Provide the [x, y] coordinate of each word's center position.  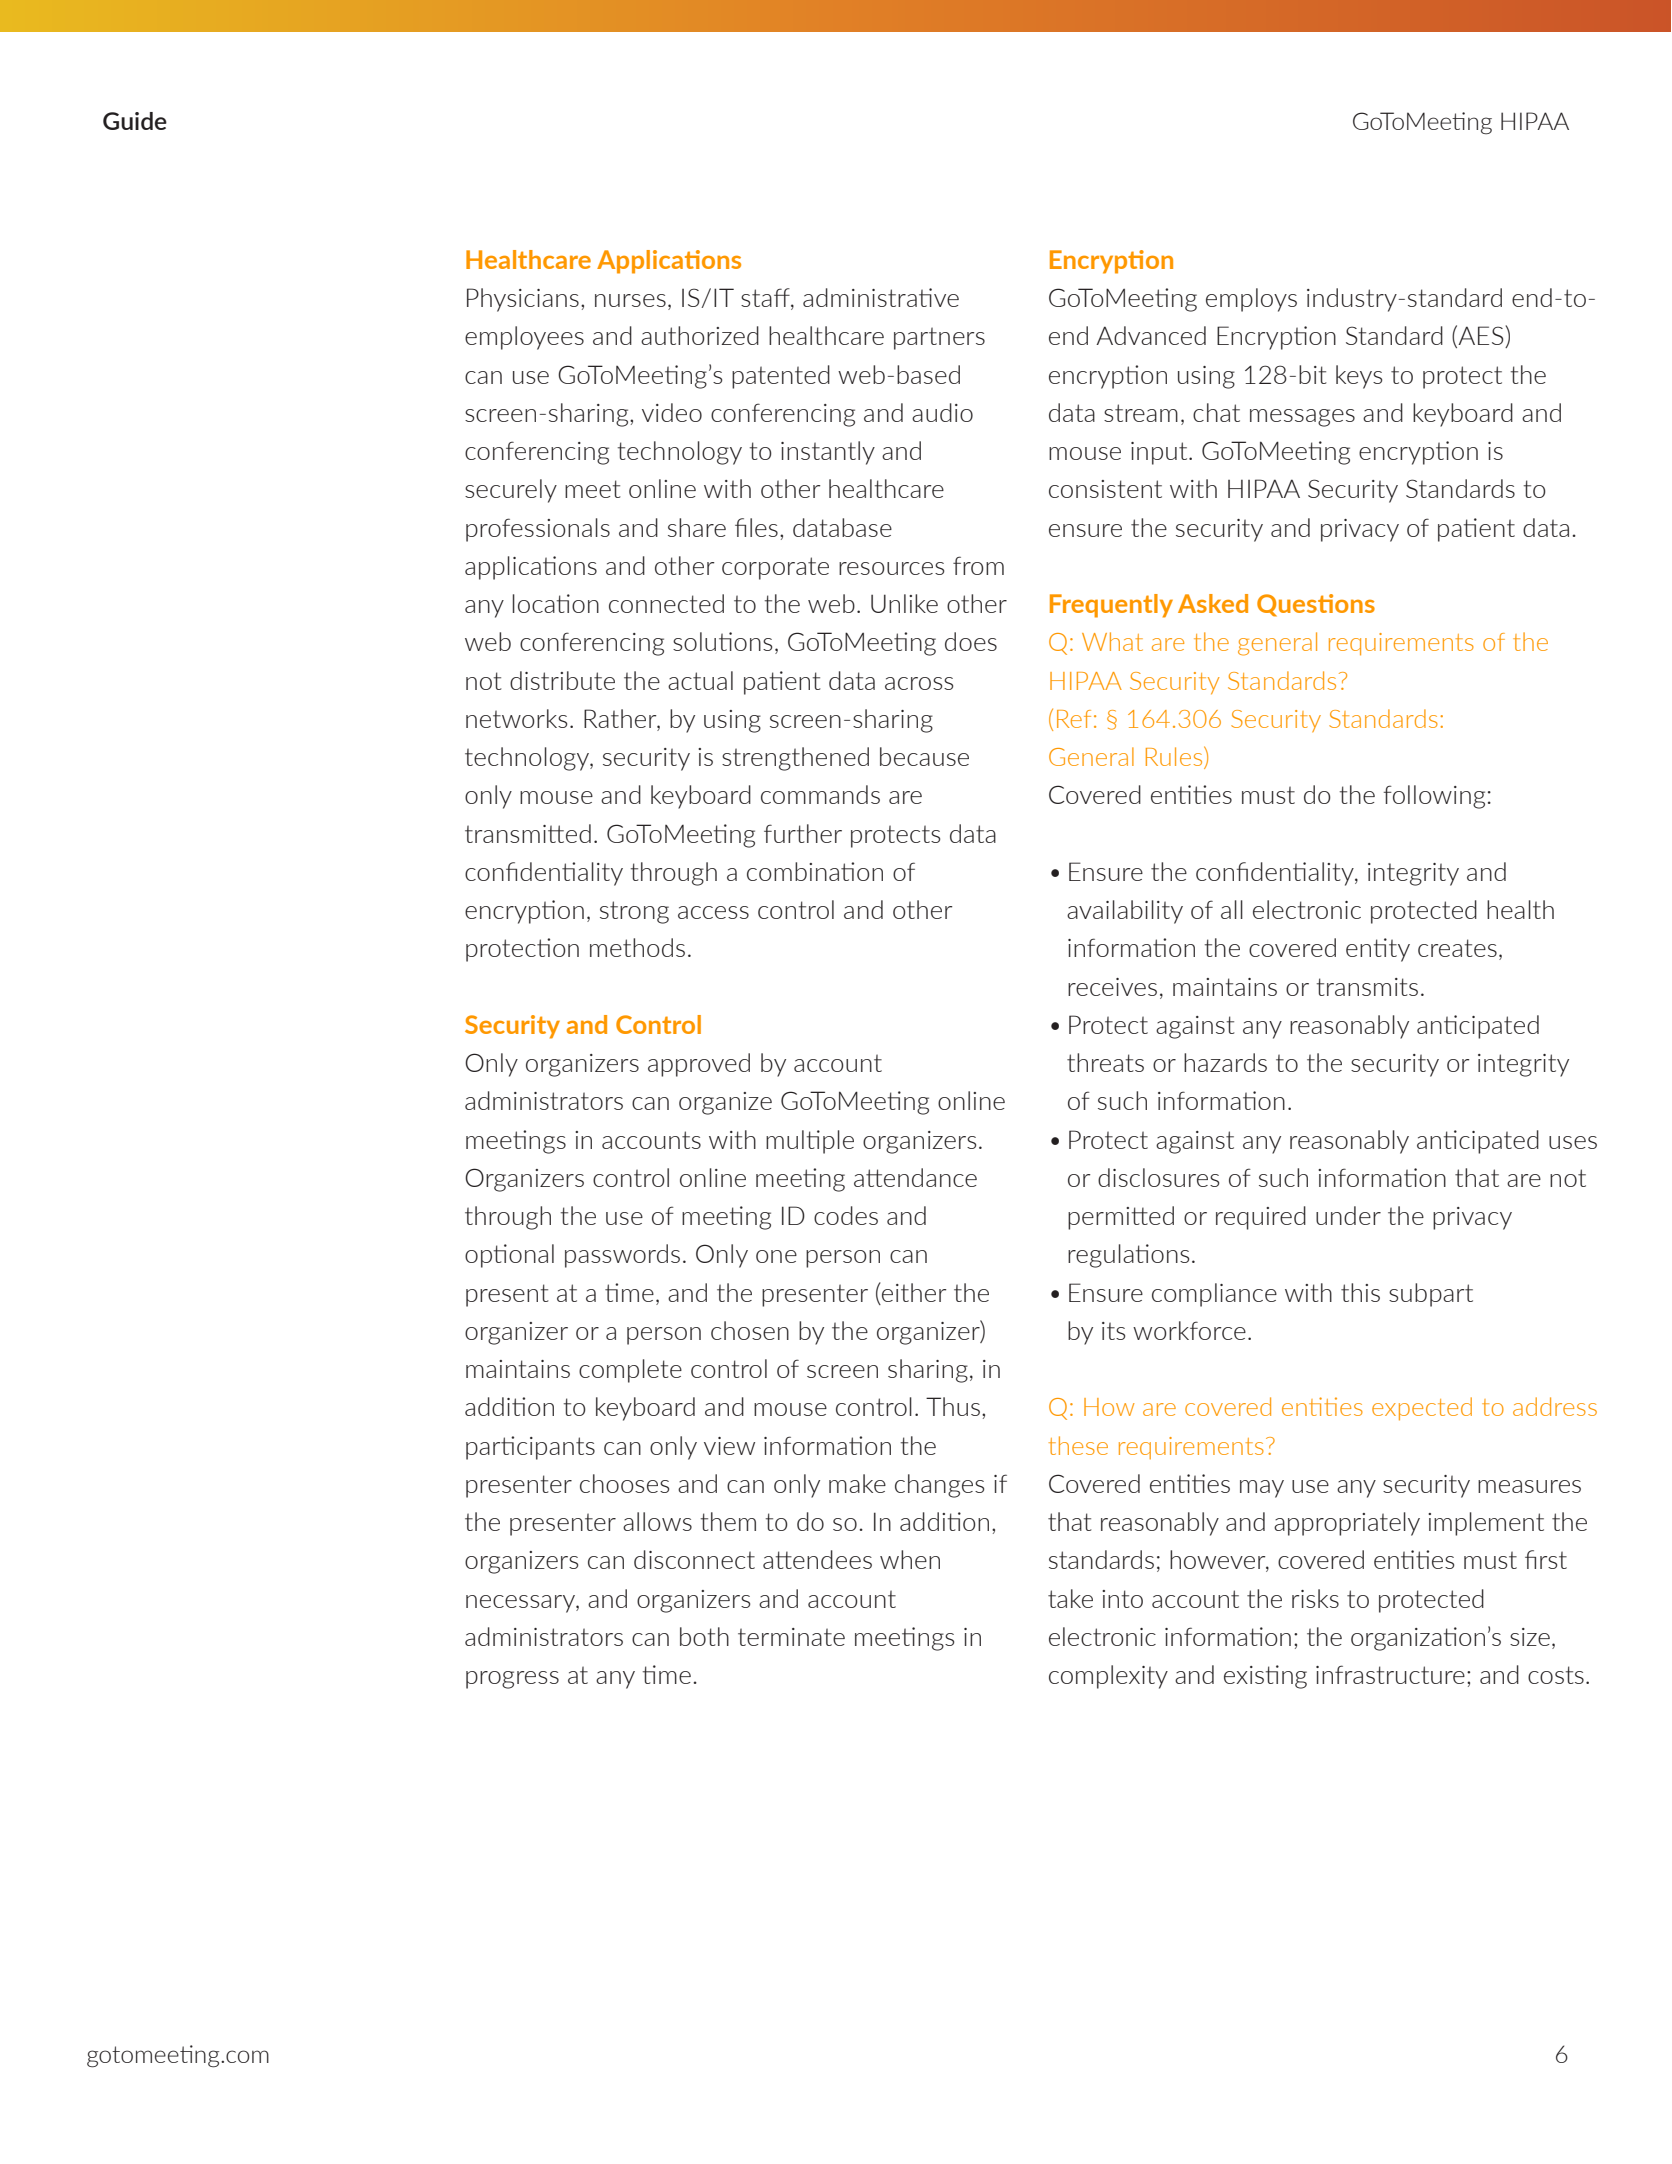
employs [1251, 300]
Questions [1316, 605]
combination [815, 871]
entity [1378, 950]
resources [891, 568]
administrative [881, 297]
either [913, 1292]
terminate [791, 1637]
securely [511, 491]
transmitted [528, 833]
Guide [135, 121]
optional [509, 1256]
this [1360, 1292]
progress [512, 1680]
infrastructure [1390, 1674]
